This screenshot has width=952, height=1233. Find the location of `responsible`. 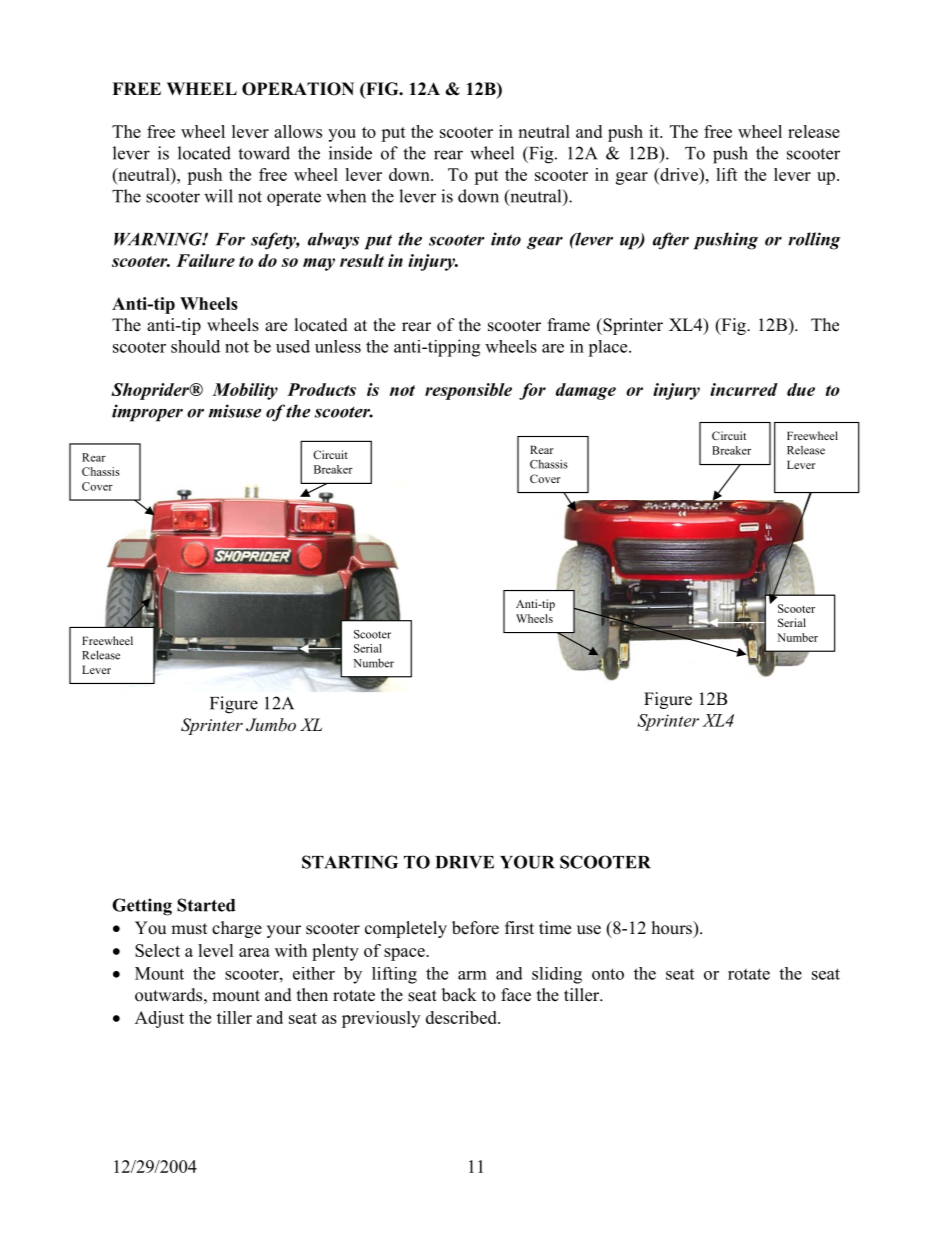

responsible is located at coordinates (468, 391).
